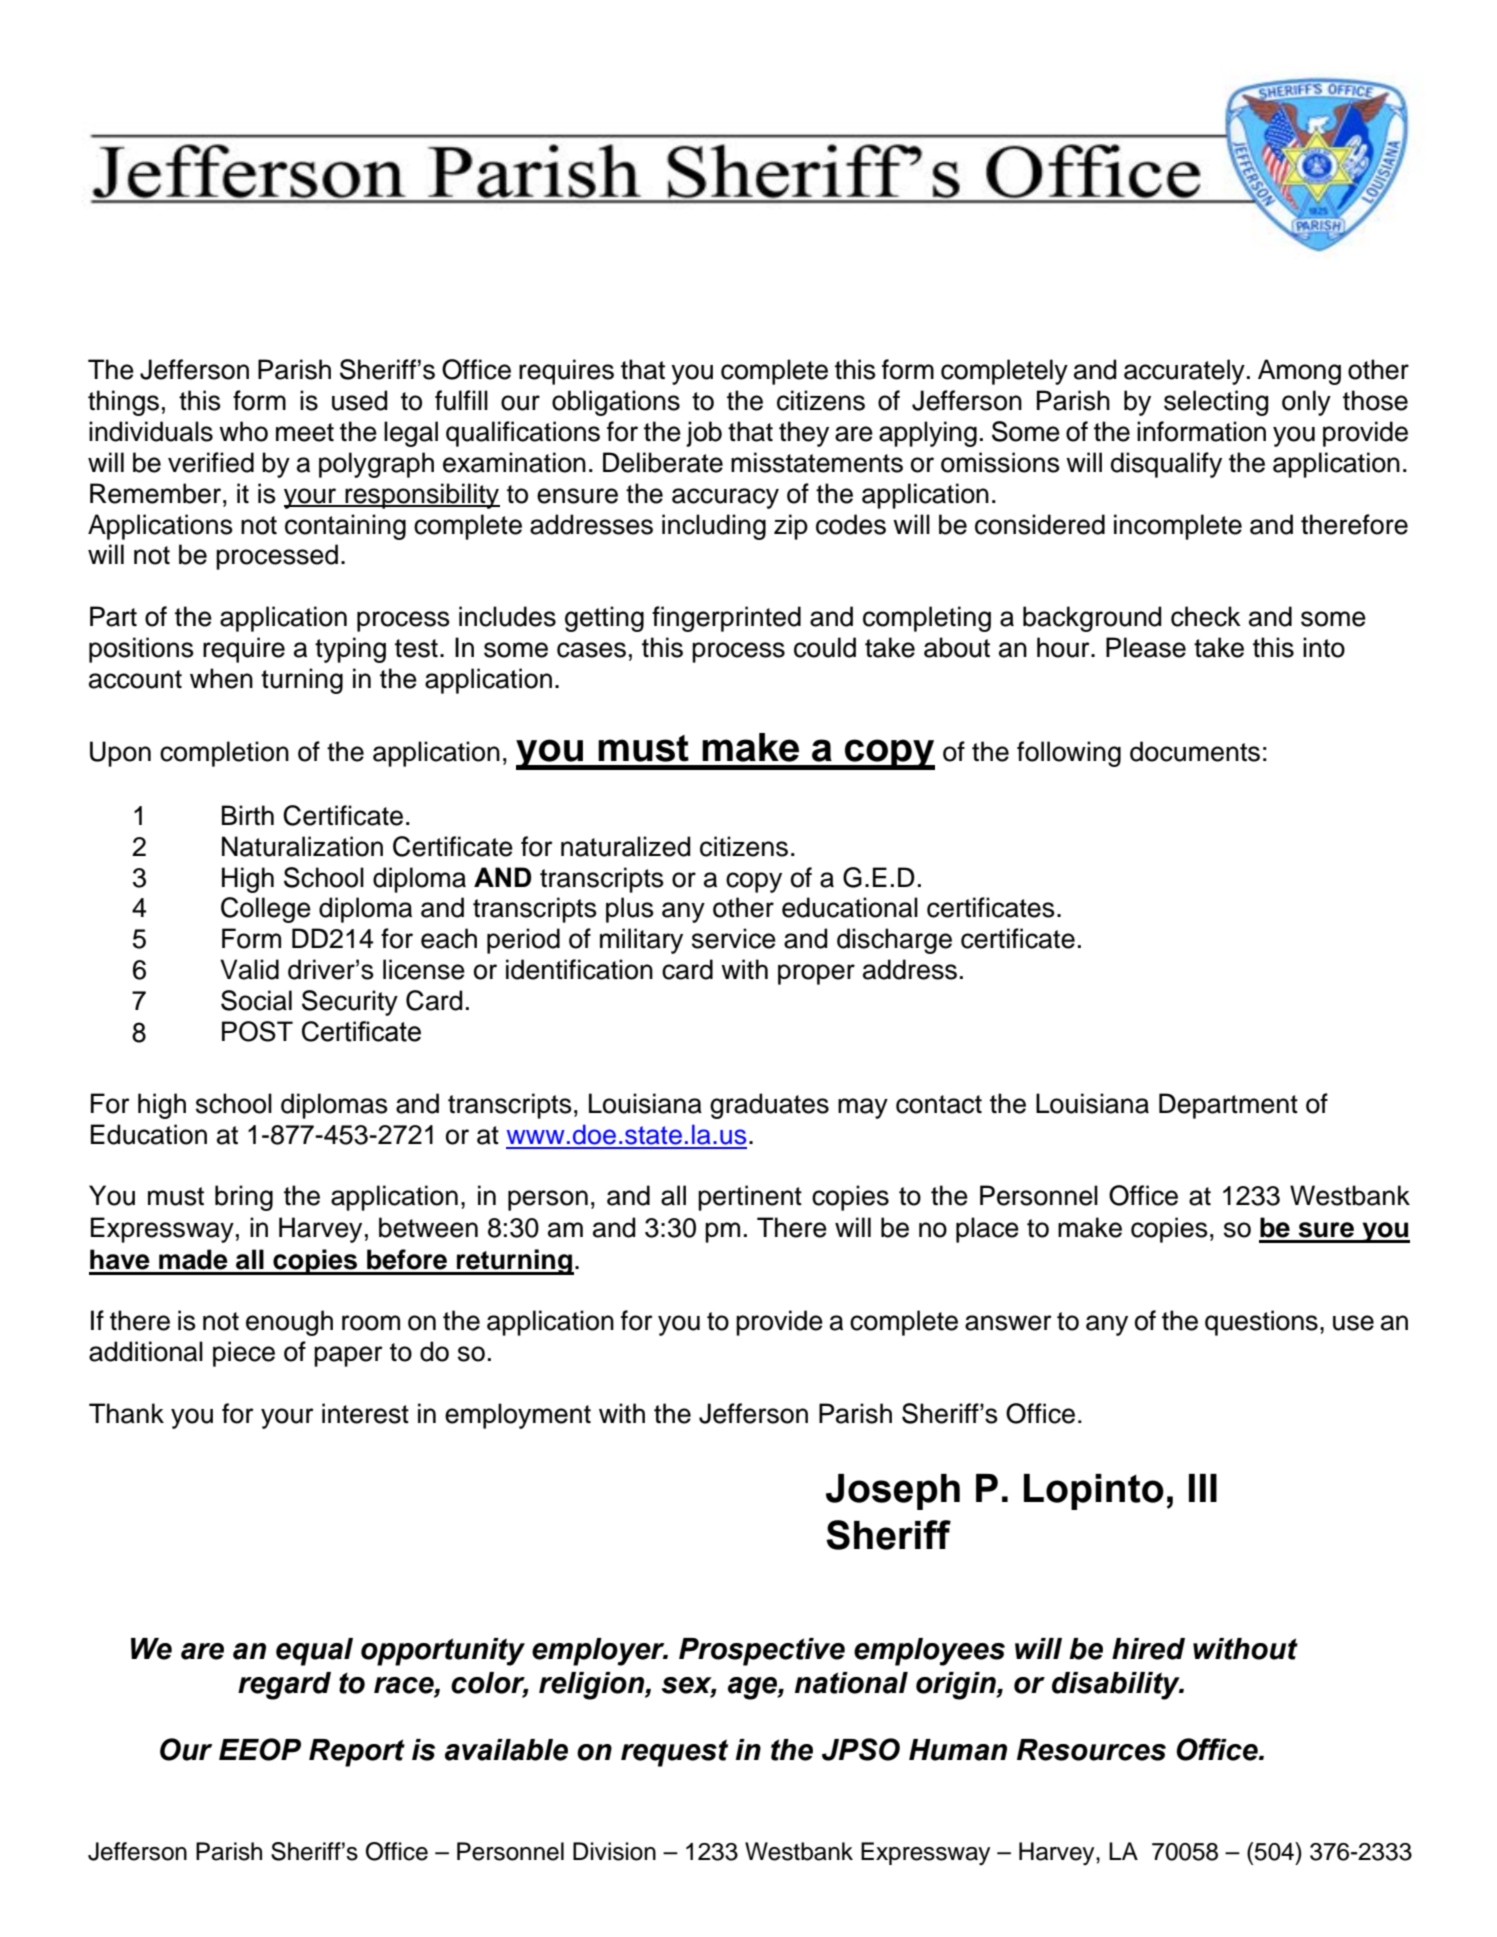 The image size is (1497, 1937). I want to click on graduates, so click(769, 1106).
